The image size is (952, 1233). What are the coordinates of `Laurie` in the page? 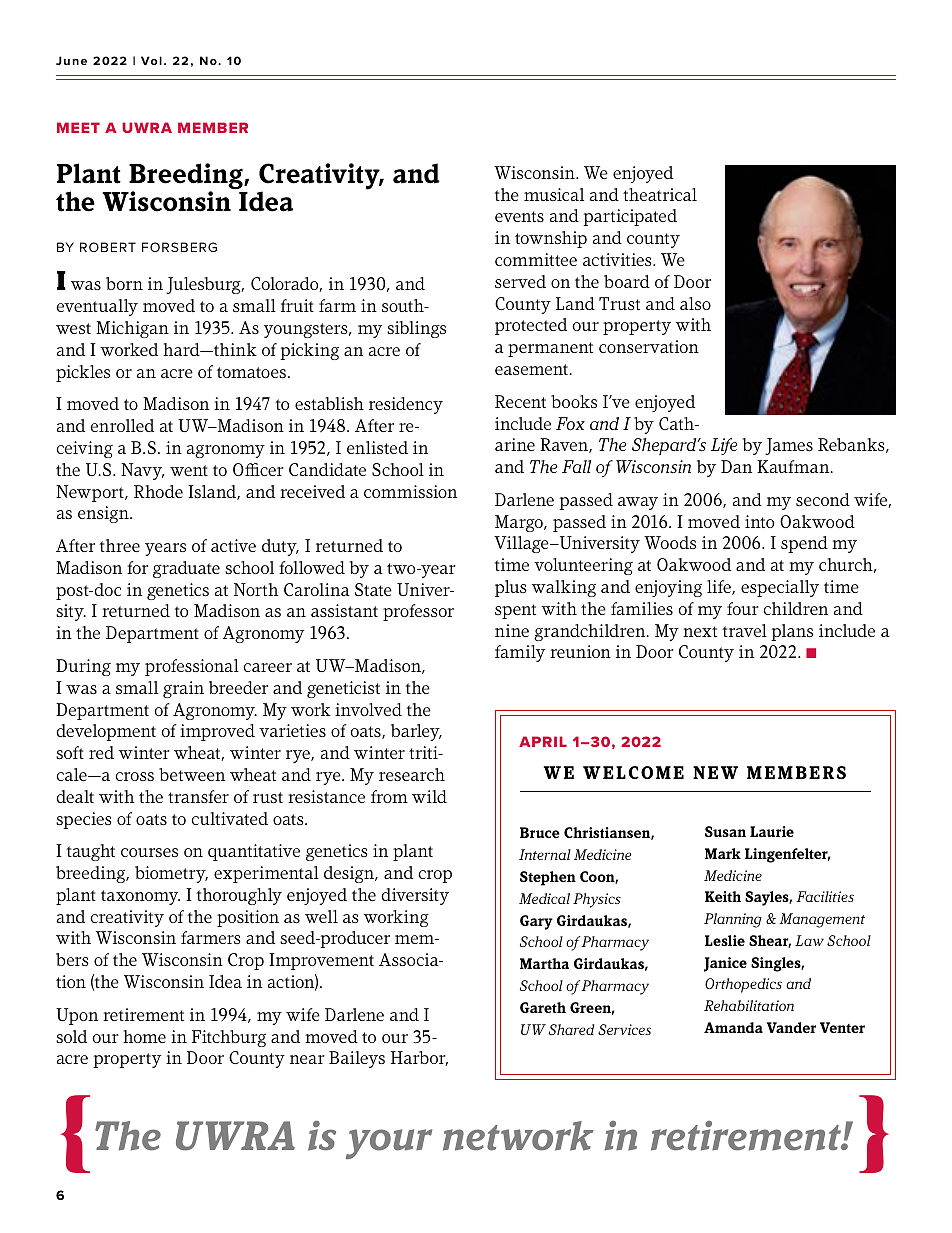 It's located at (772, 831).
